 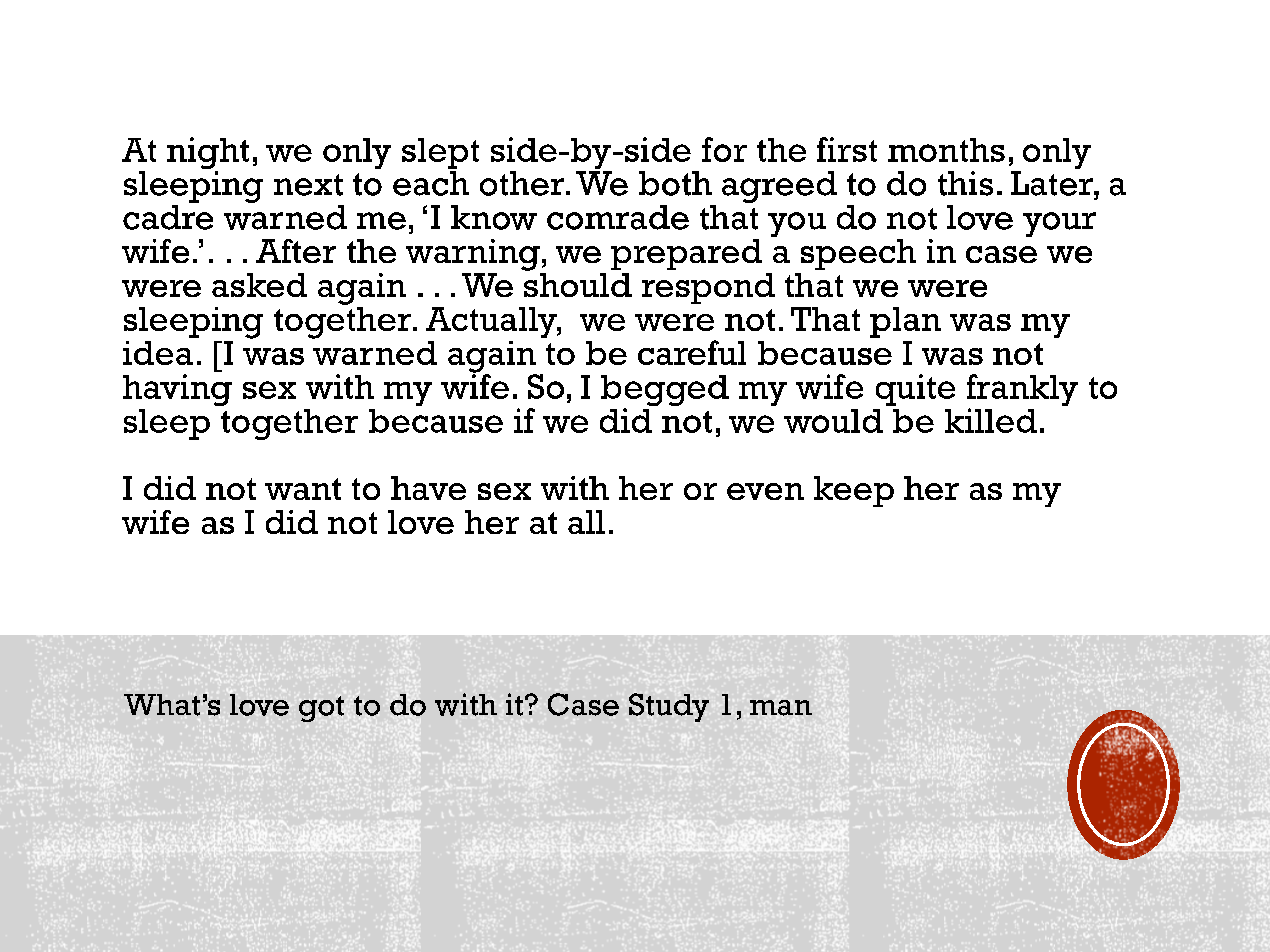 I want to click on keep, so click(x=854, y=491).
